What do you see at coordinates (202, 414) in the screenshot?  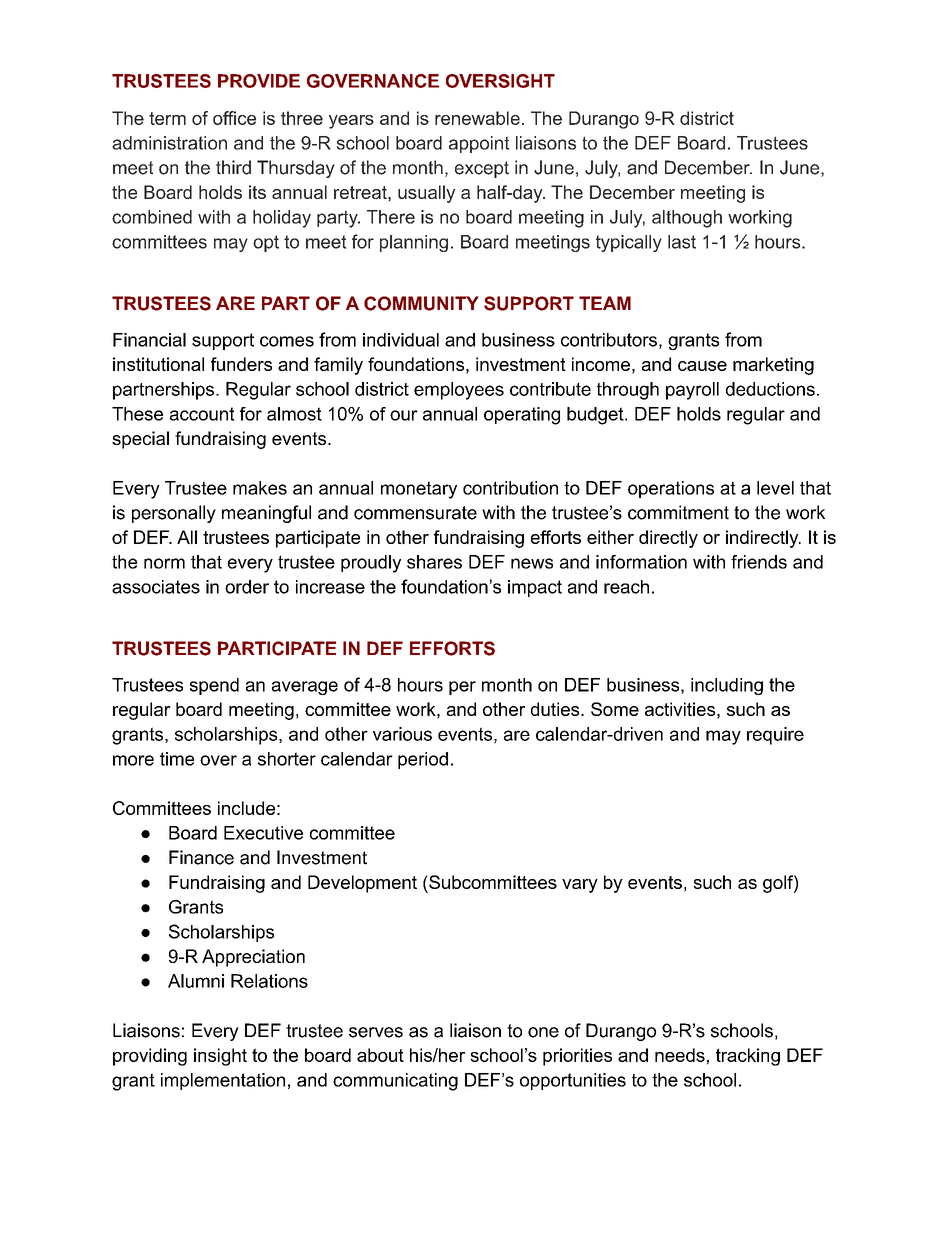 I see `account` at bounding box center [202, 414].
